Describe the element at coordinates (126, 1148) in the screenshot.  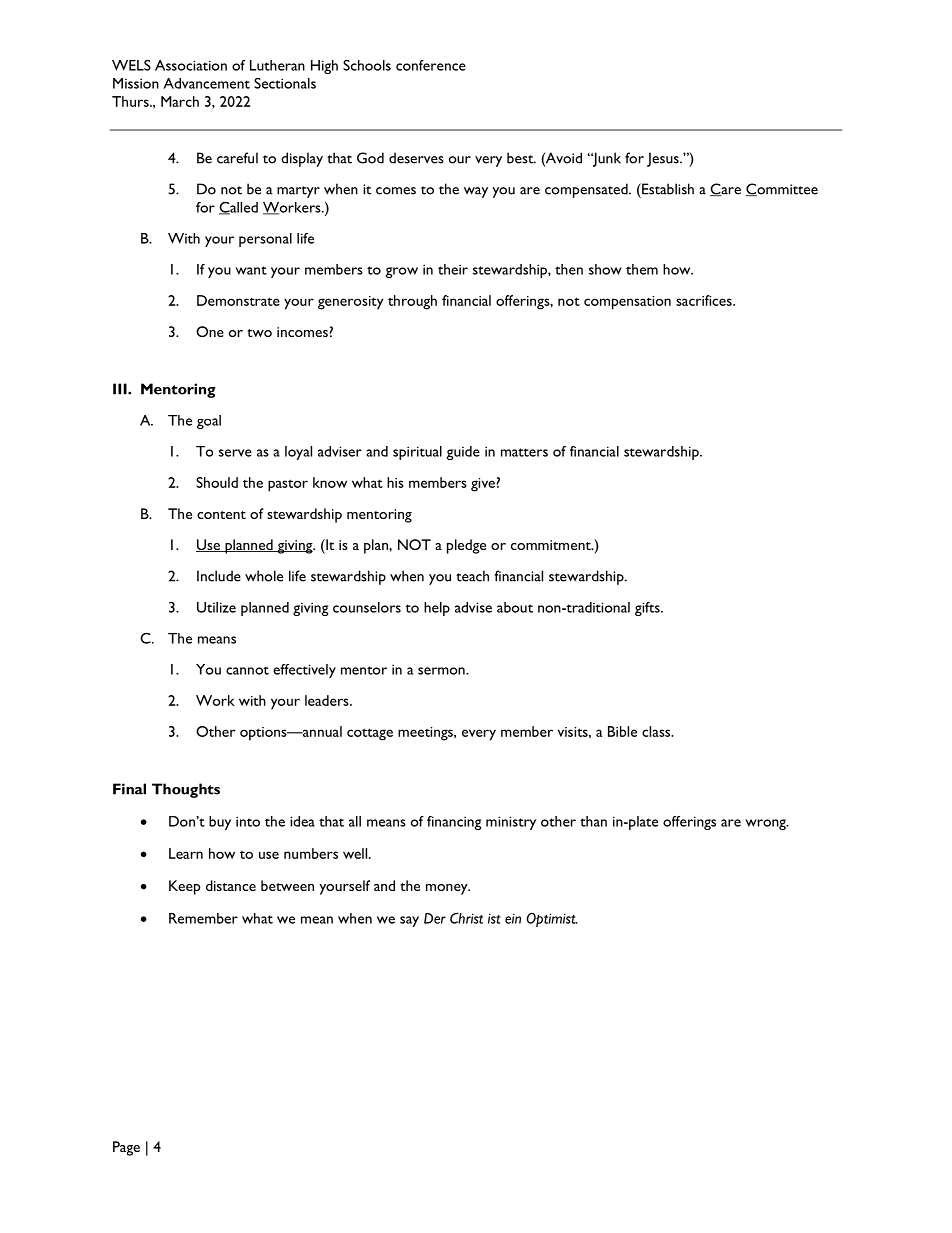
I see `Page` at that location.
